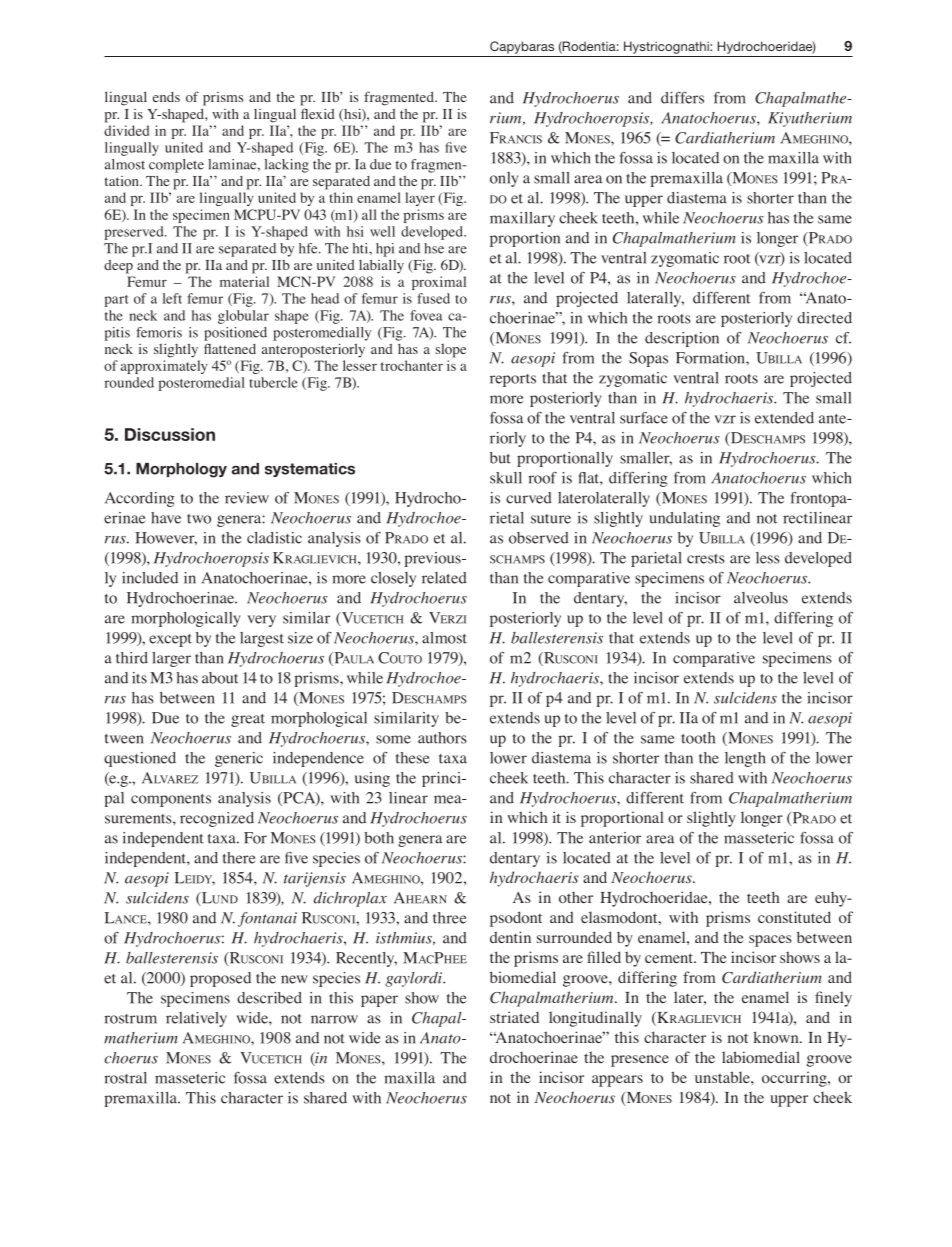  What do you see at coordinates (196, 1019) in the image?
I see `relatively` at bounding box center [196, 1019].
